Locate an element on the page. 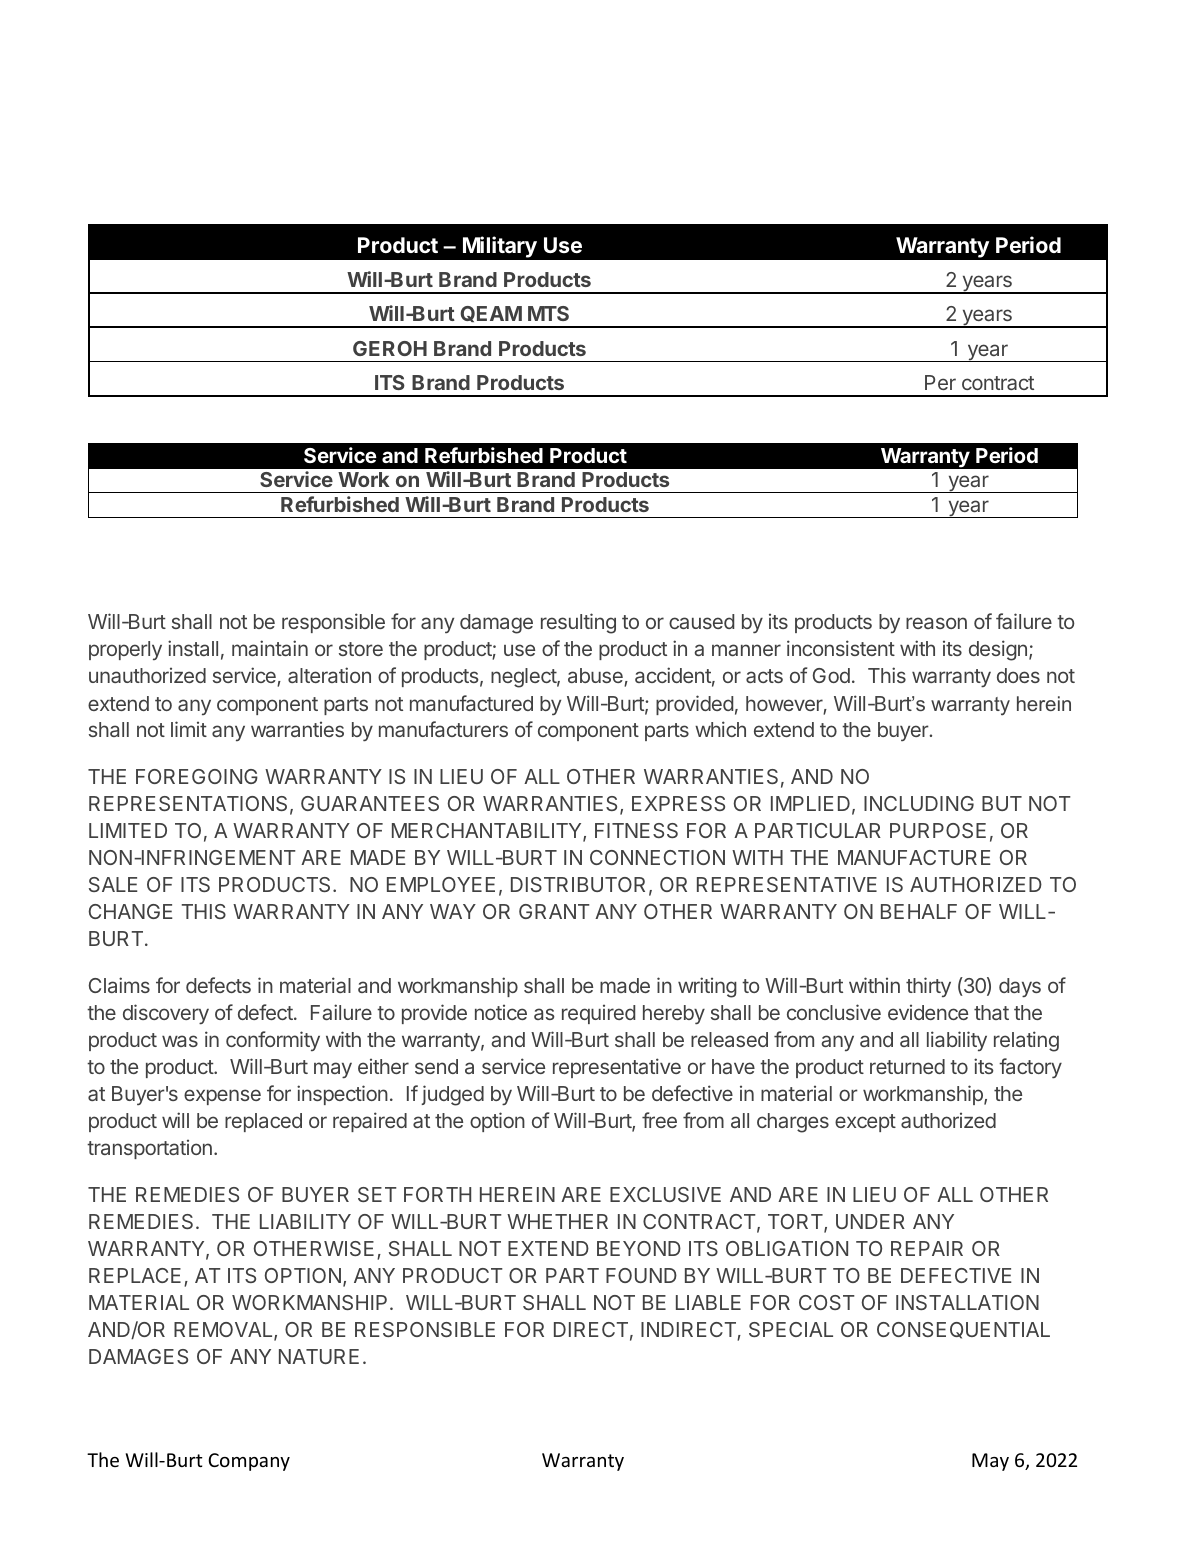 This document has width=1192, height=1543. resulting is located at coordinates (578, 623).
